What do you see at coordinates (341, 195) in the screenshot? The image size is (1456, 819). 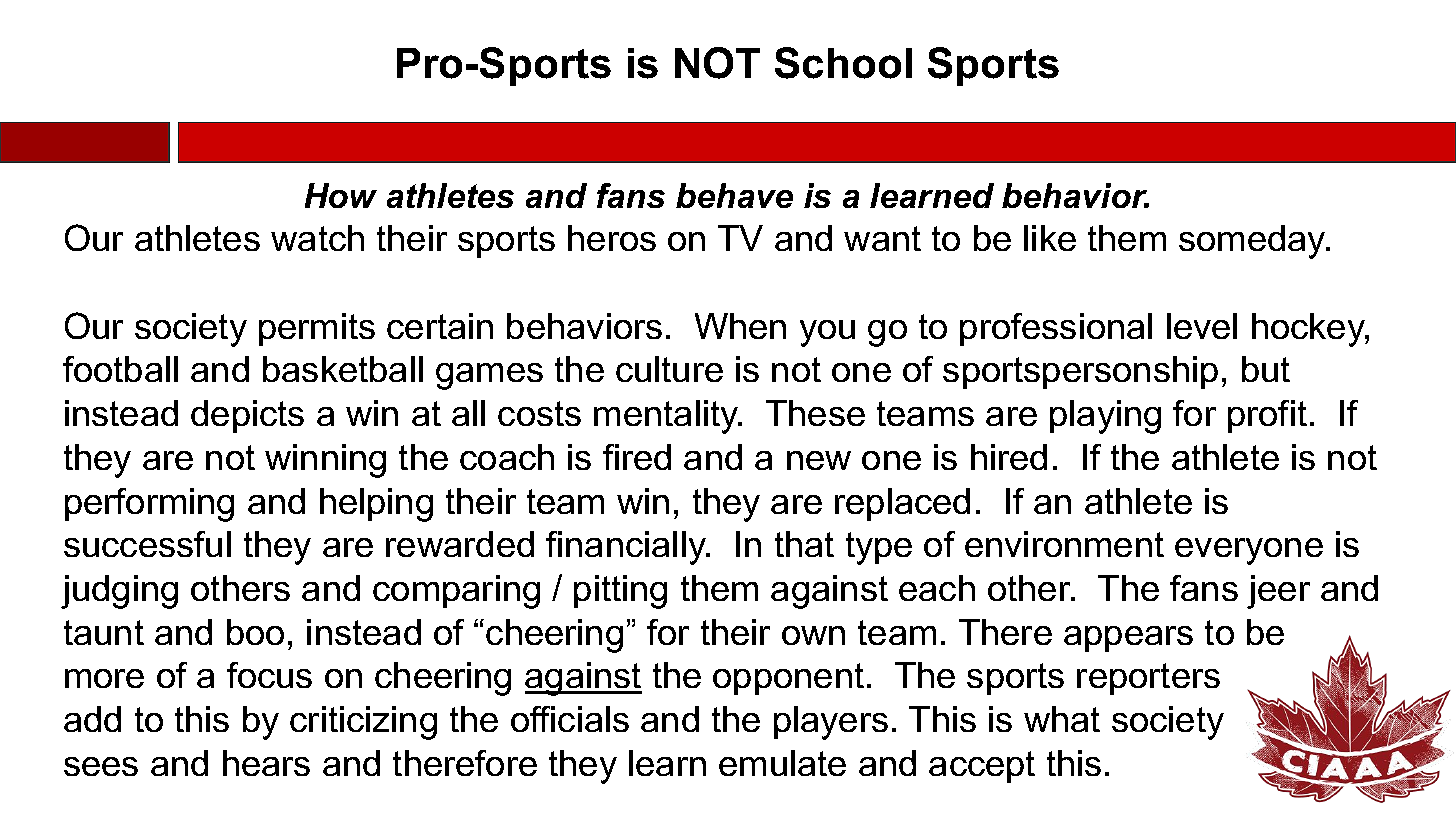 I see `How` at bounding box center [341, 195].
